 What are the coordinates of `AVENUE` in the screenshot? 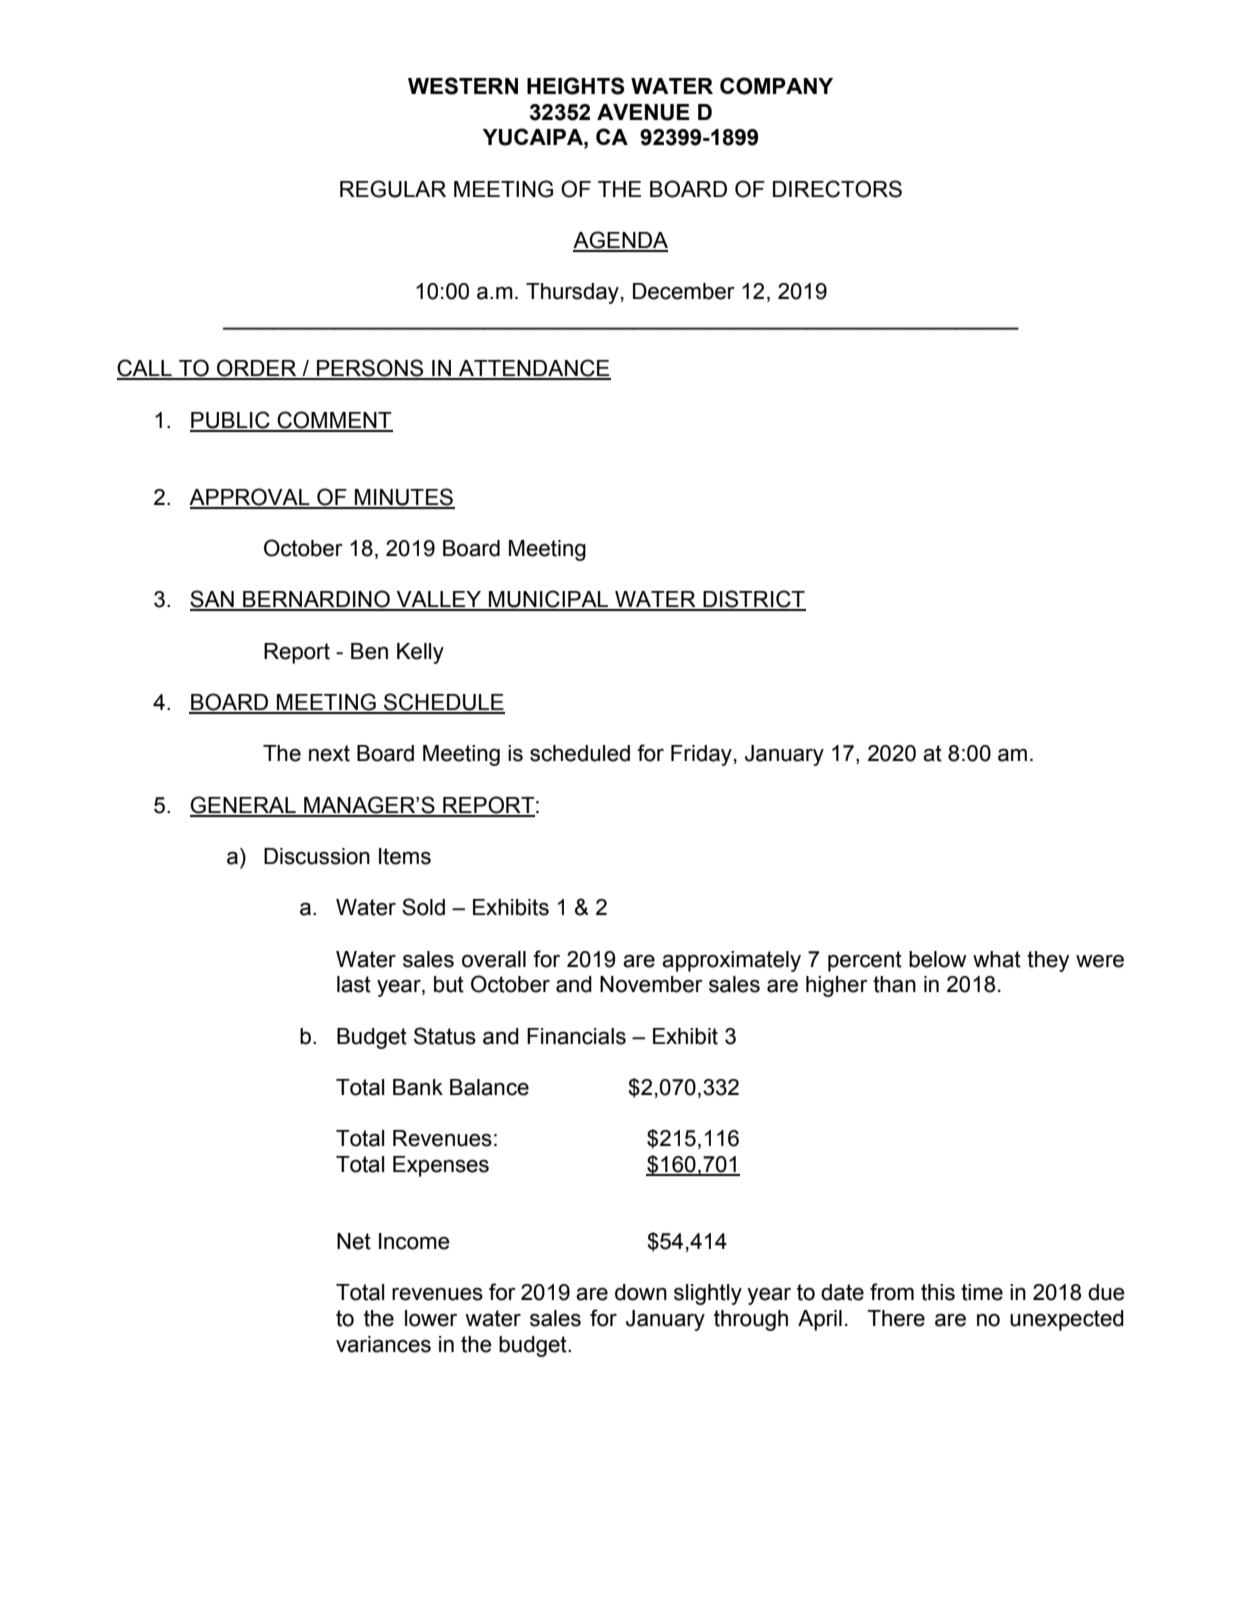 It's located at (643, 112).
